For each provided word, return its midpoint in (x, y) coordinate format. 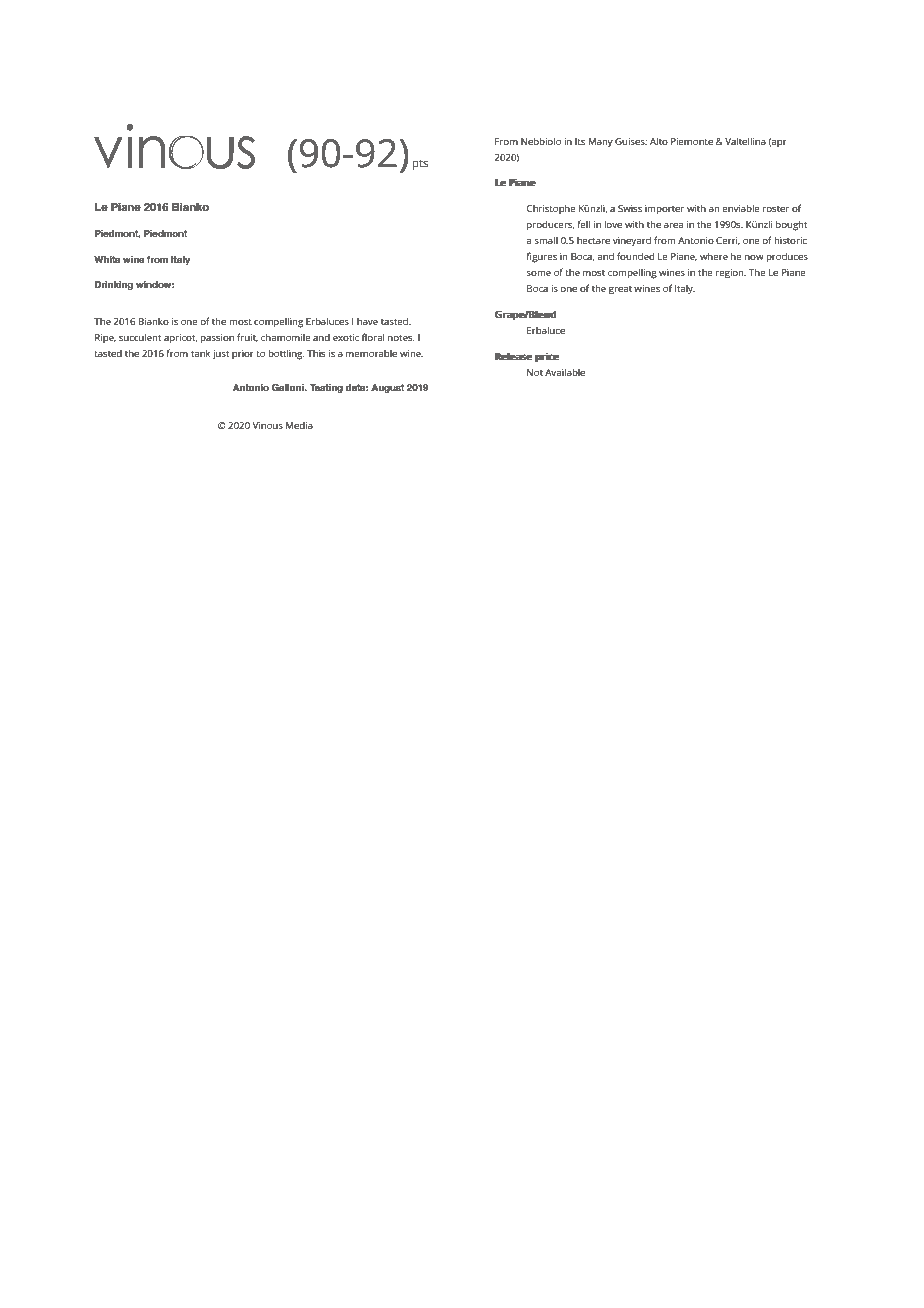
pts (420, 164)
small (546, 240)
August (387, 388)
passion (217, 339)
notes (401, 338)
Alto (659, 141)
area (673, 225)
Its (580, 141)
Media (299, 425)
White (107, 259)
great (620, 290)
